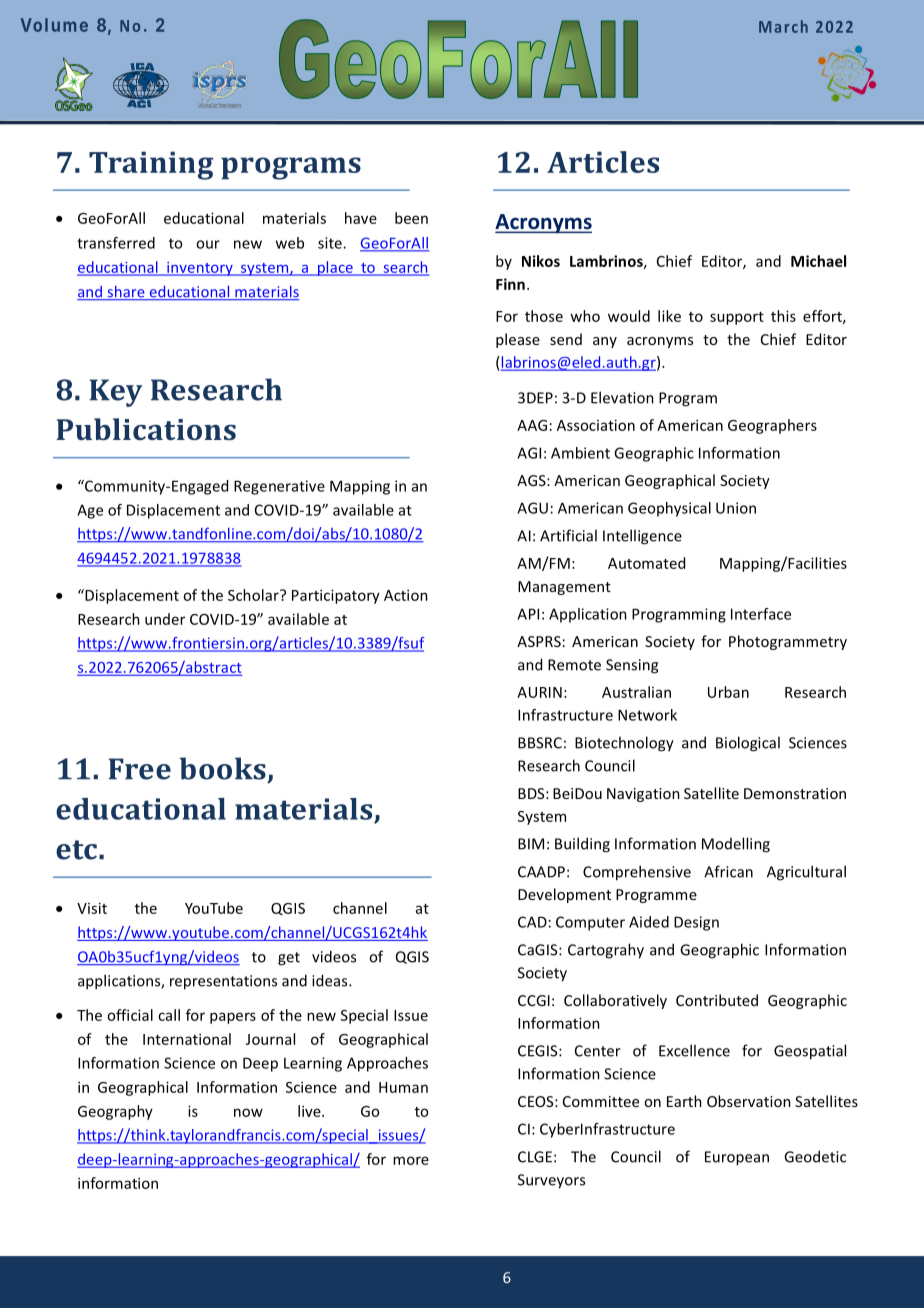 The height and width of the page is (1308, 924). What do you see at coordinates (531, 844) in the page?
I see `BIM` at bounding box center [531, 844].
